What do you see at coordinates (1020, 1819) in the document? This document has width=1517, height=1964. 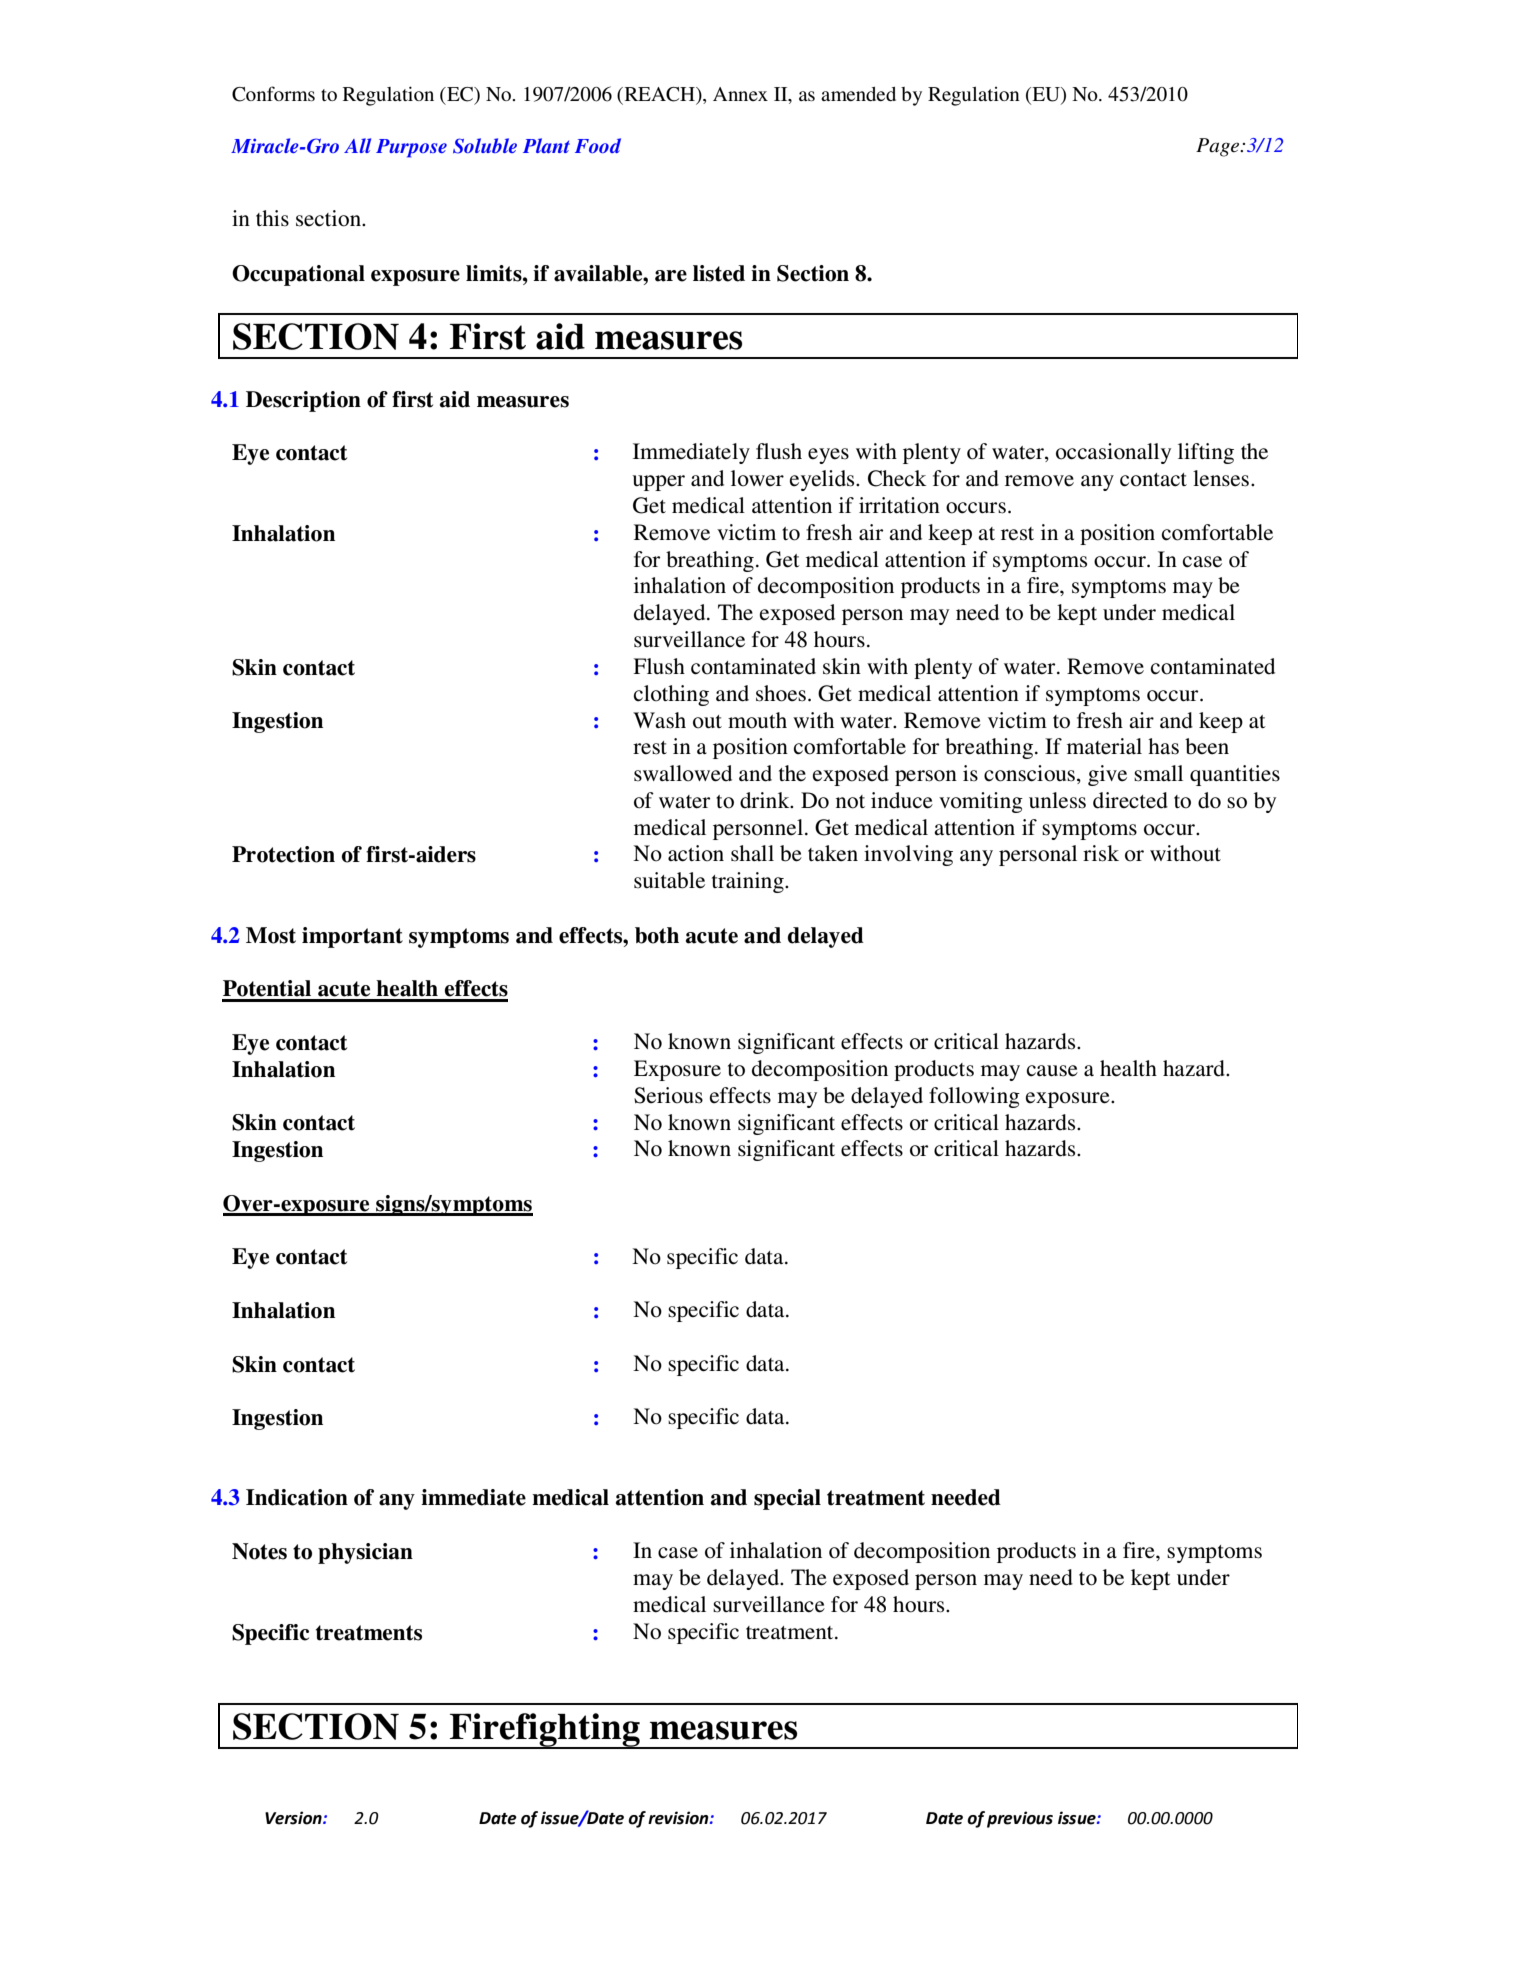 I see `previous` at bounding box center [1020, 1819].
